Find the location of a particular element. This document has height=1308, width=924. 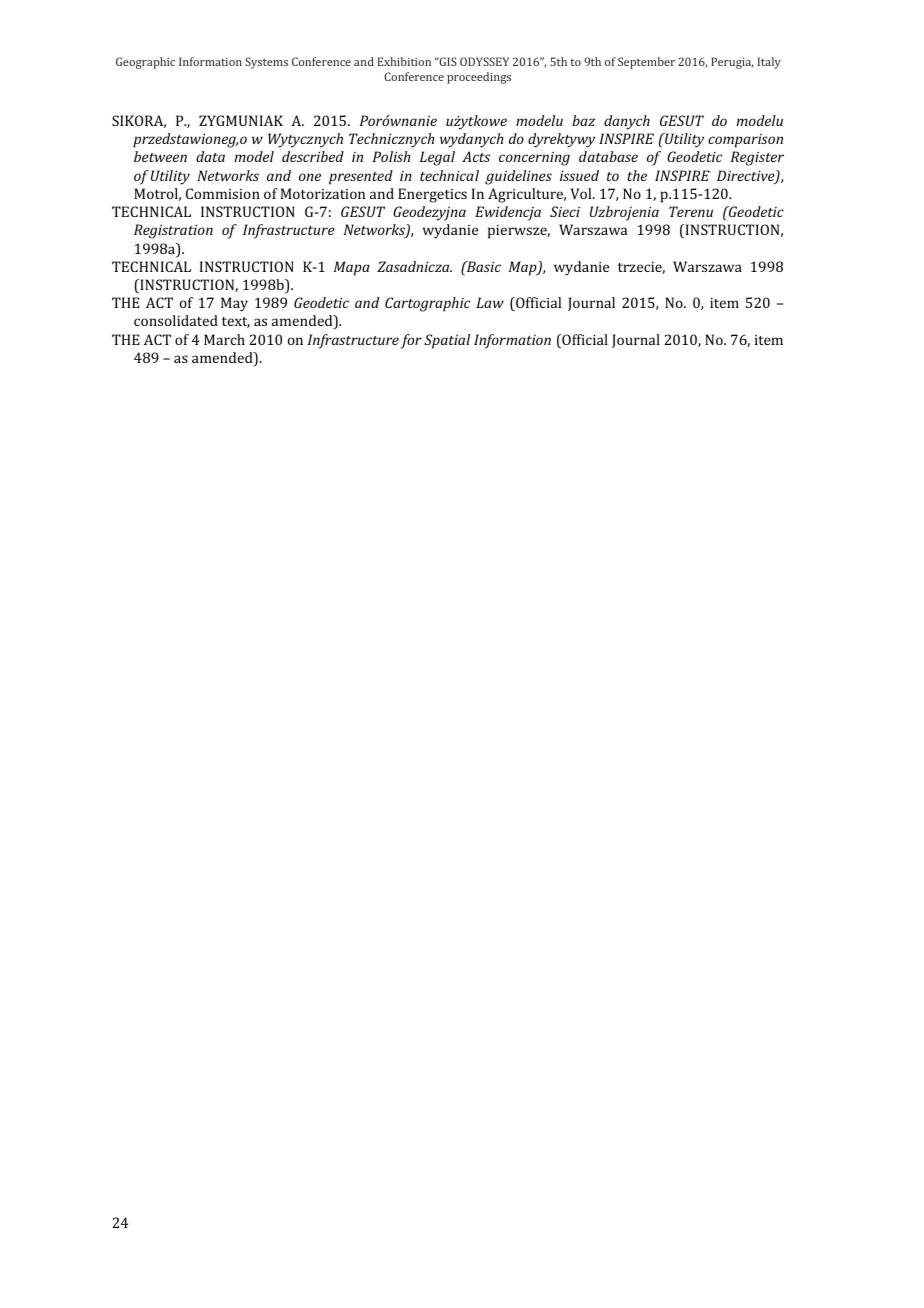

proceedings is located at coordinates (479, 78).
